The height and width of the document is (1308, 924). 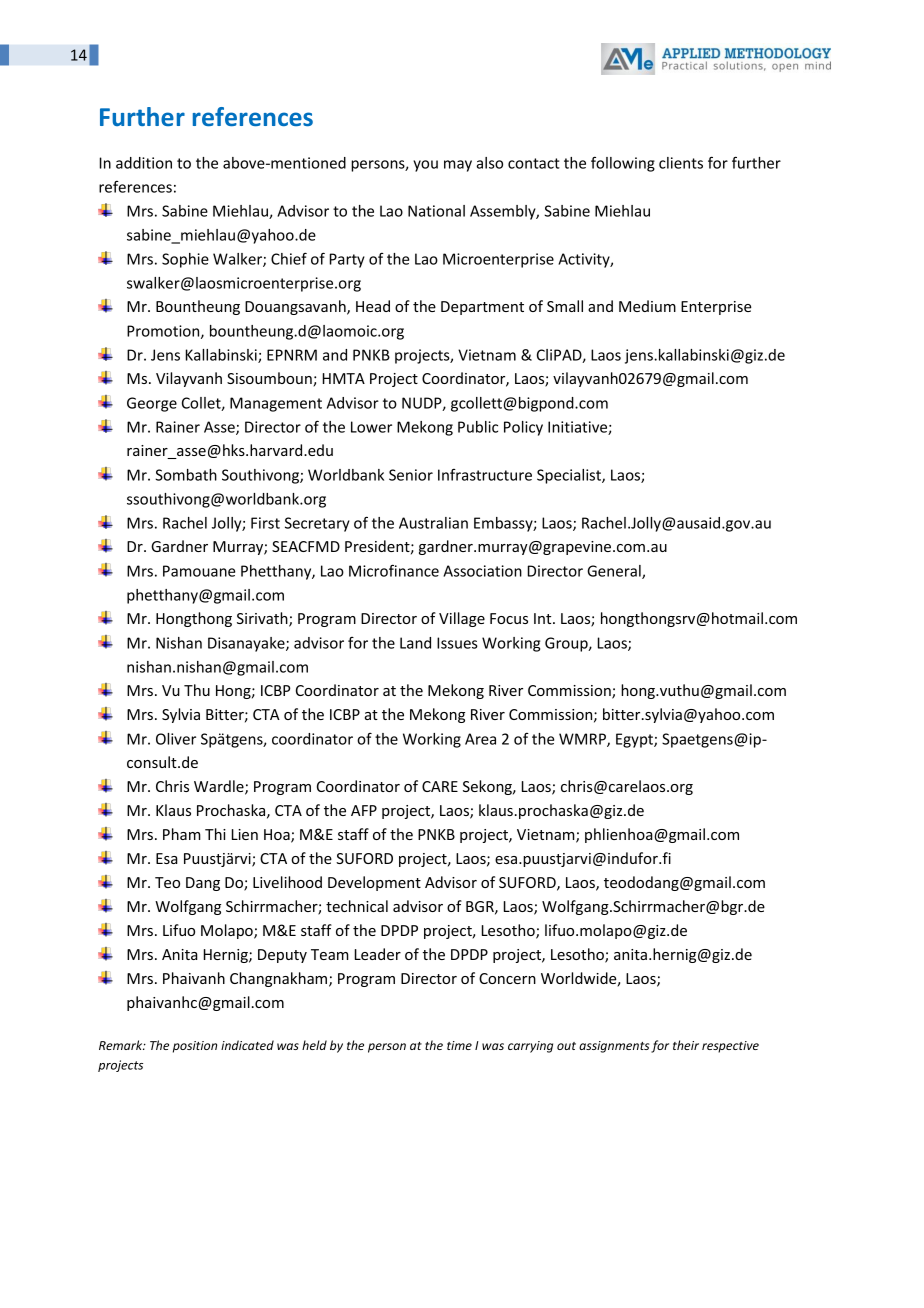 I want to click on addition, so click(x=144, y=163).
